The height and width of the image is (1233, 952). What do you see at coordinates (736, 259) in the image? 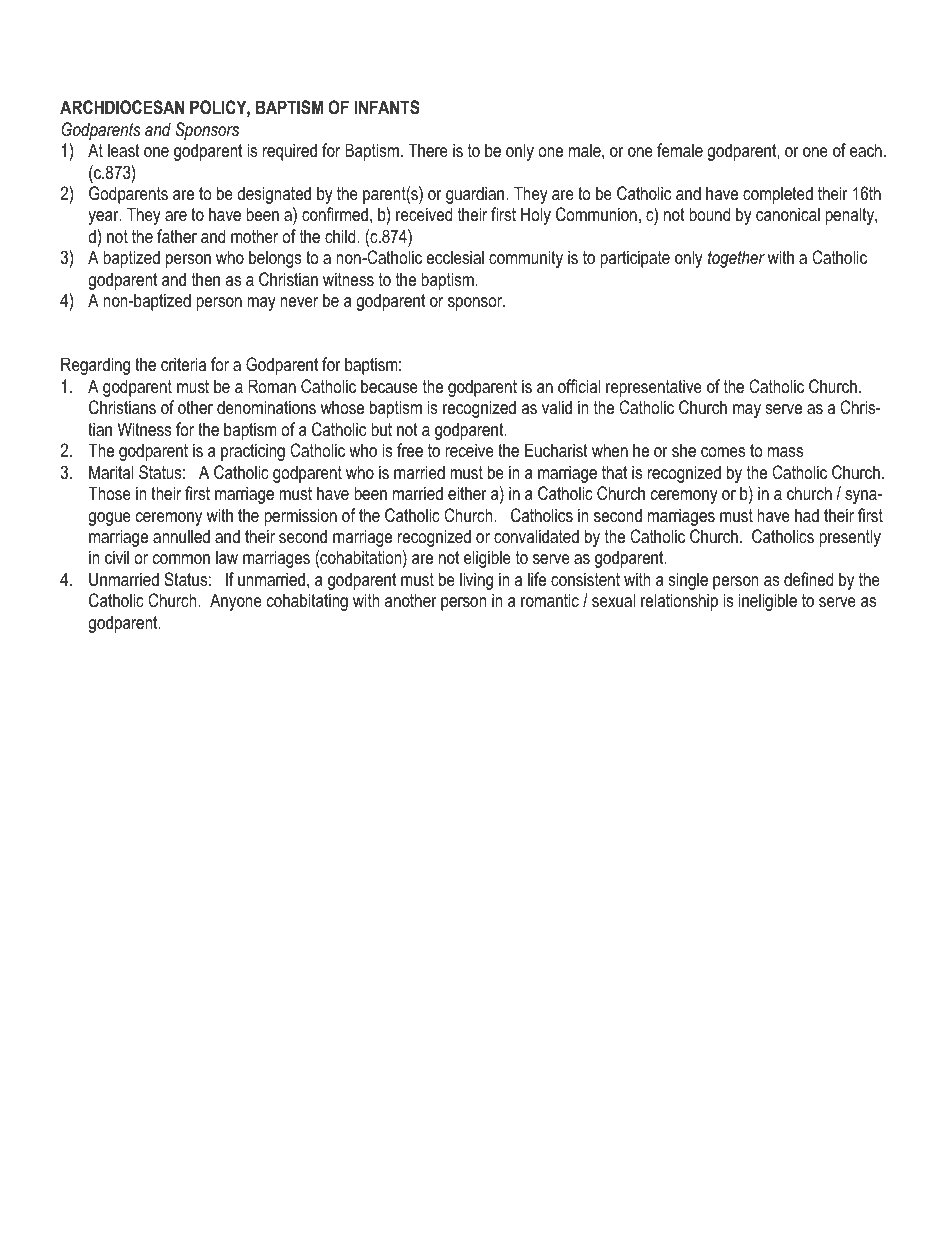
I see `together` at bounding box center [736, 259].
